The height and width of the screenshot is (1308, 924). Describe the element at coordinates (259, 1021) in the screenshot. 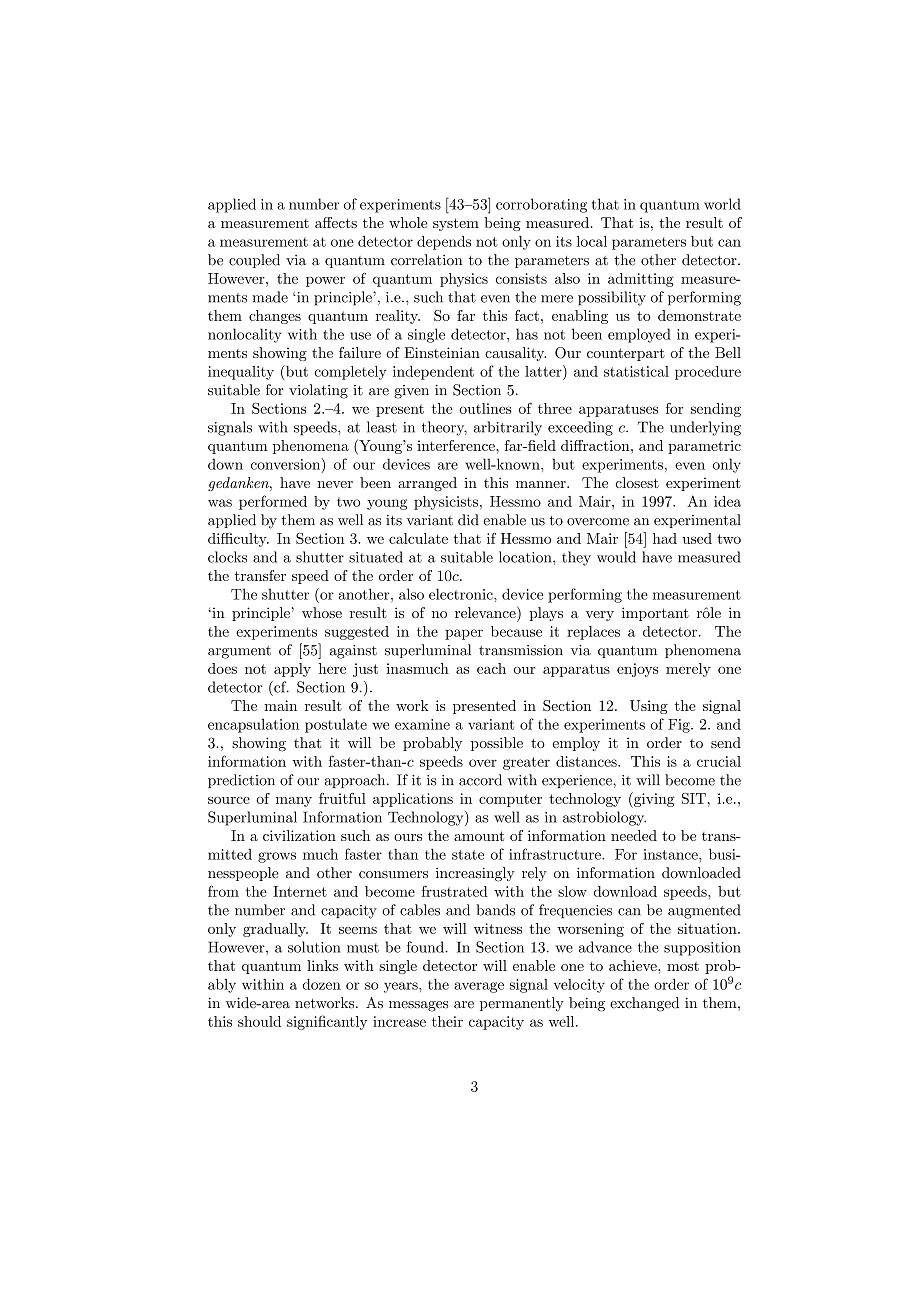

I see `should` at that location.
